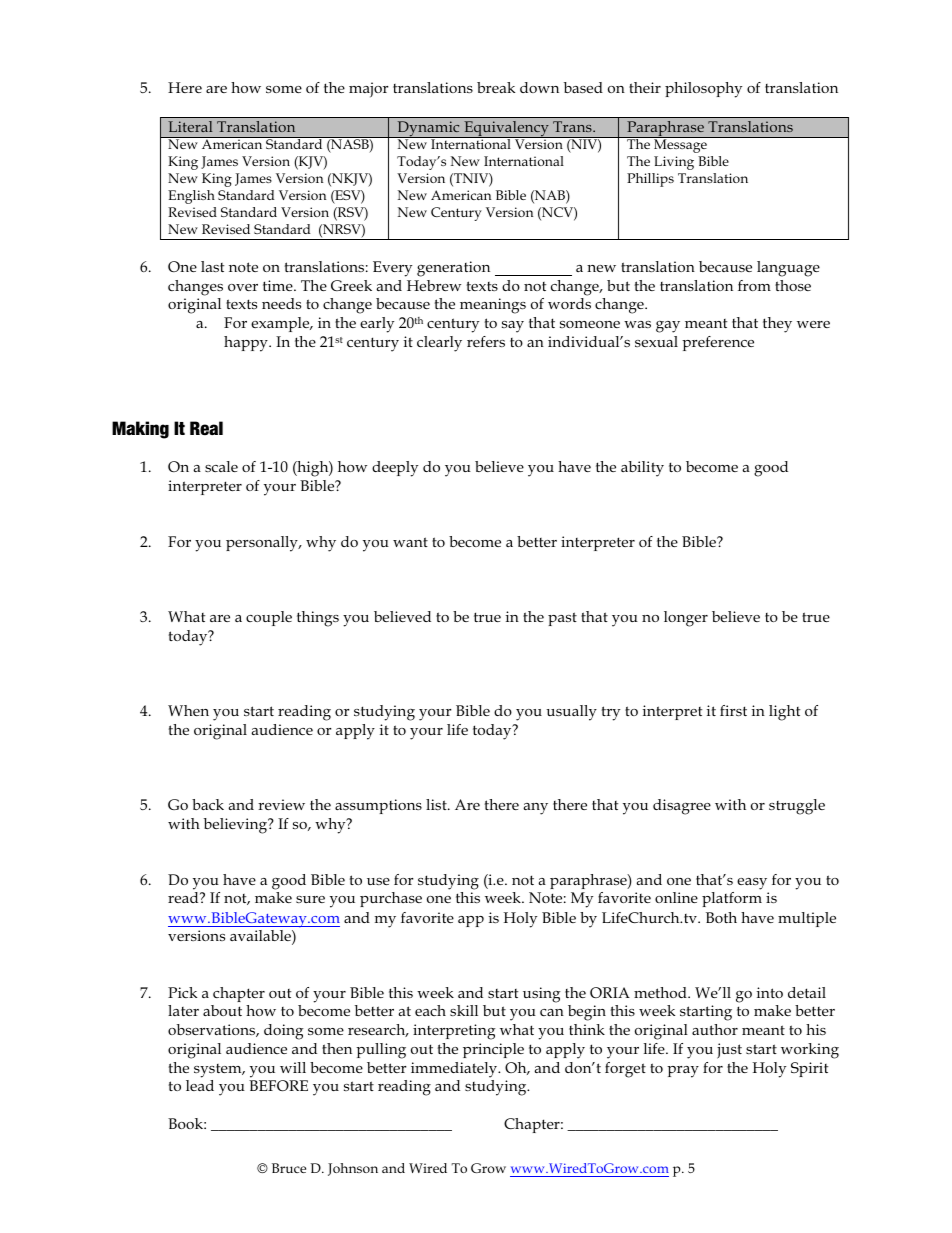 The height and width of the screenshot is (1233, 952). What do you see at coordinates (686, 619) in the screenshot?
I see `longer` at bounding box center [686, 619].
